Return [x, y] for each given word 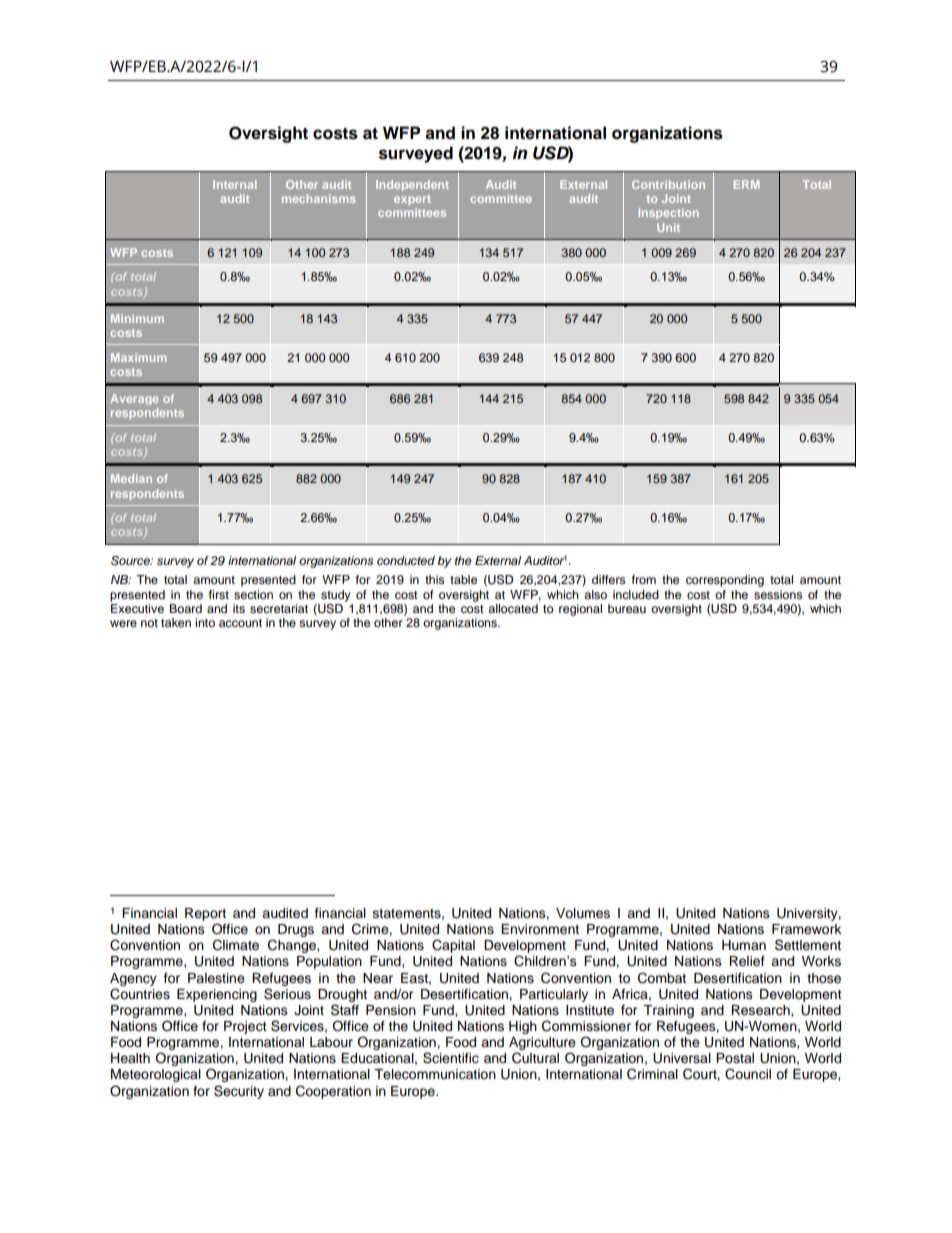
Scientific [451, 1058]
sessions [778, 594]
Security [239, 1092]
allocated [513, 608]
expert [412, 200]
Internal [235, 184]
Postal [735, 1058]
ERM [746, 184]
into [205, 622]
